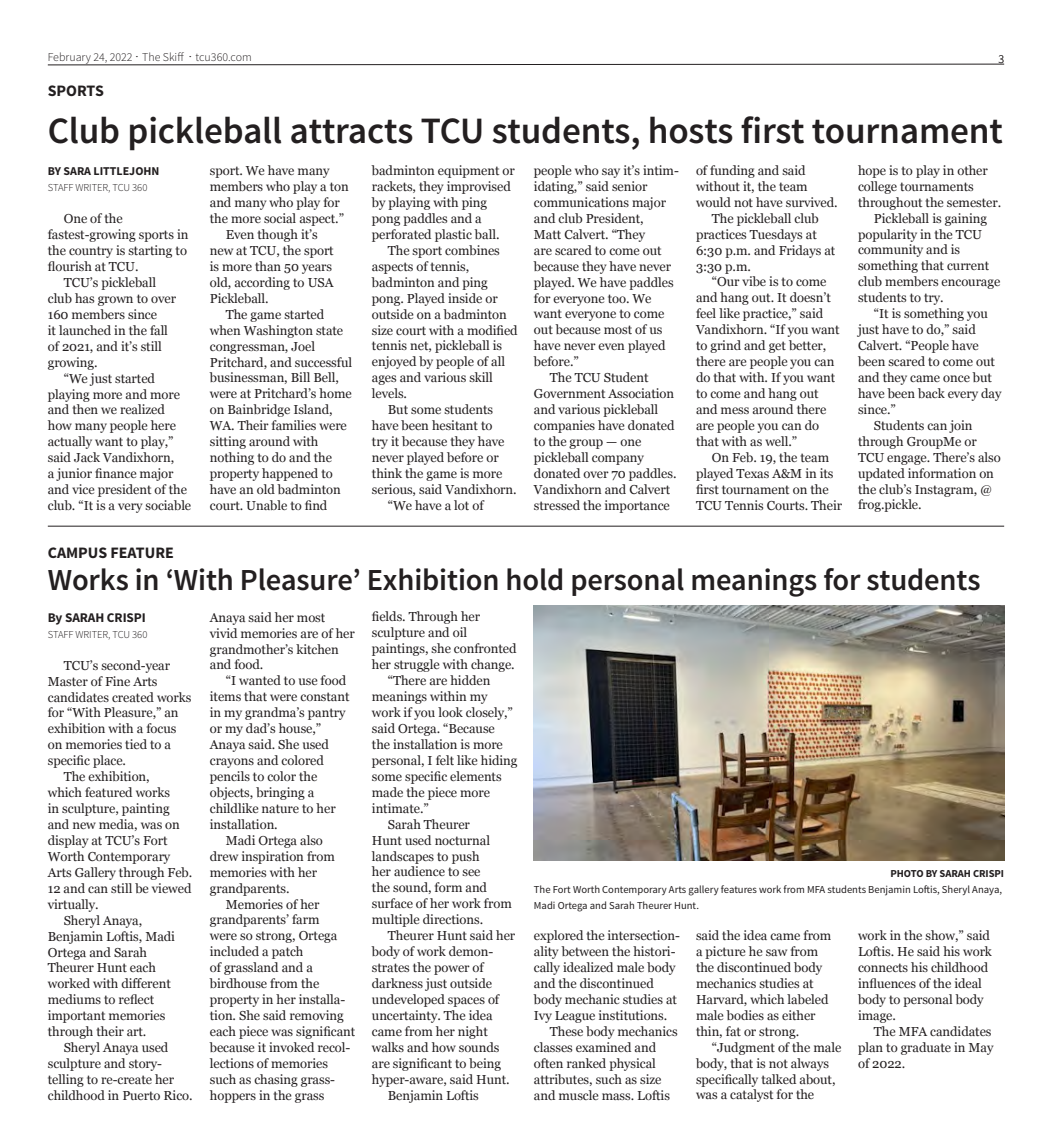 This screenshot has height=1148, width=1052. What do you see at coordinates (469, 171) in the screenshot?
I see `equipment` at bounding box center [469, 171].
